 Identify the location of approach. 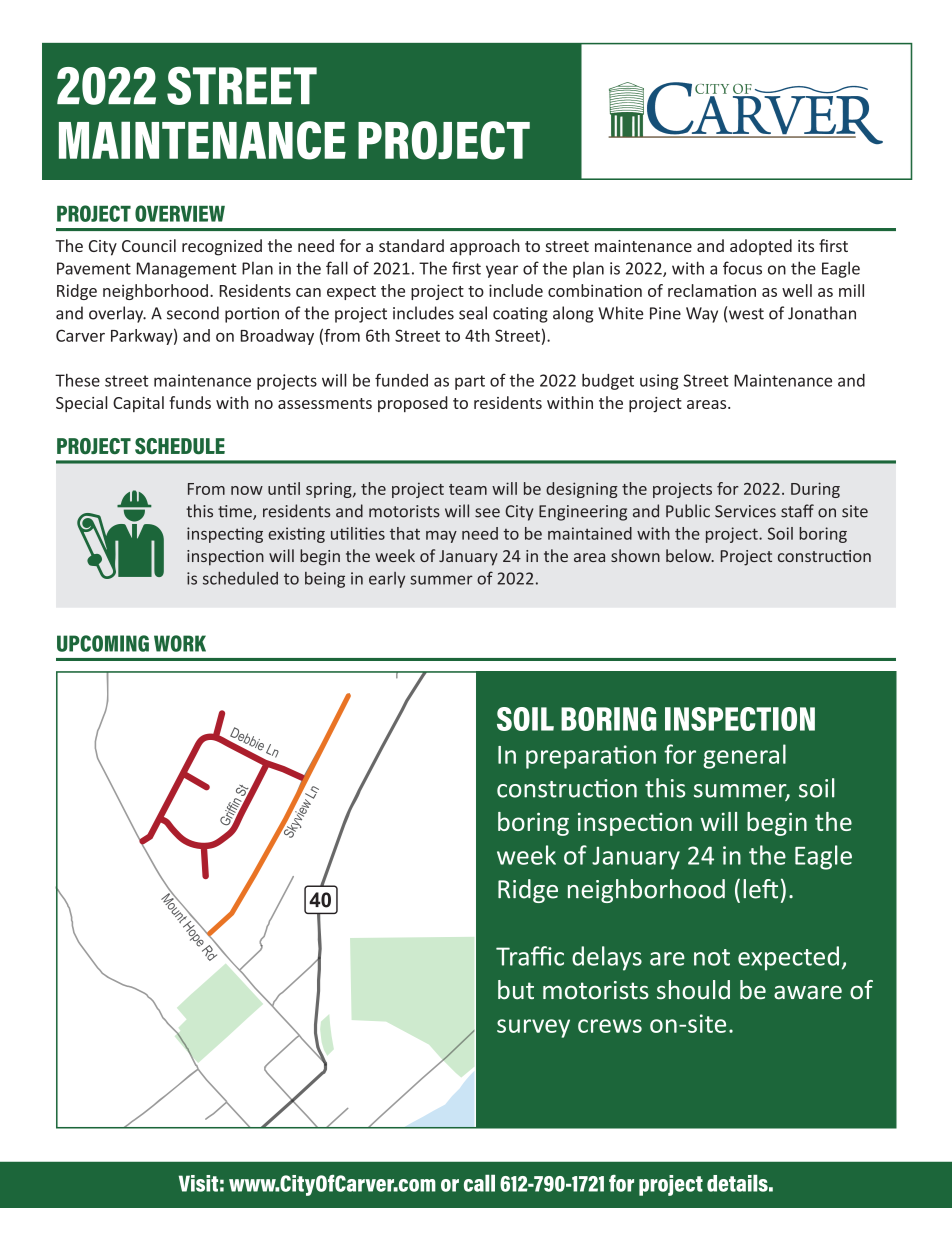
(485, 247).
